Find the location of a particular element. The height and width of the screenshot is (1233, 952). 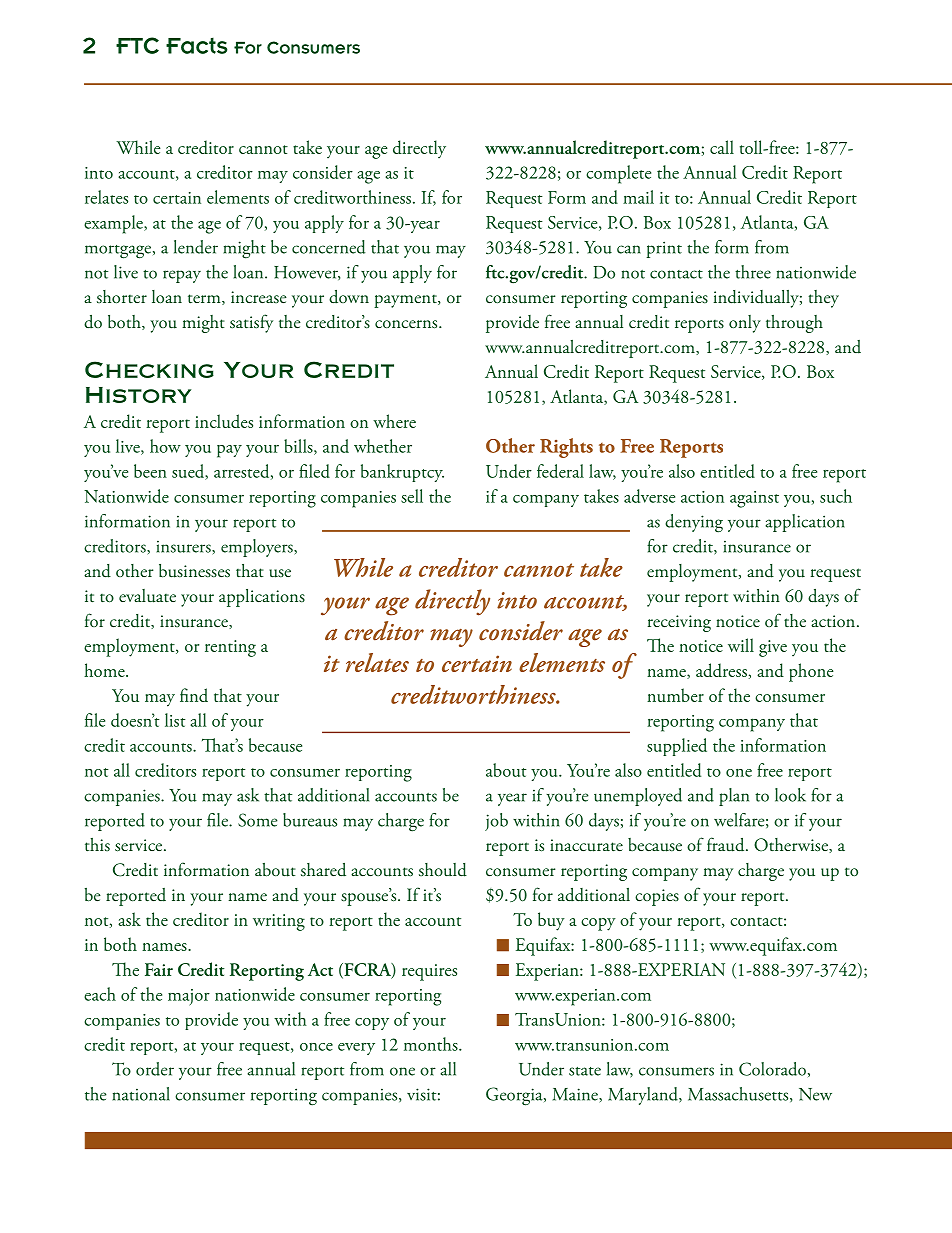

call is located at coordinates (722, 147).
